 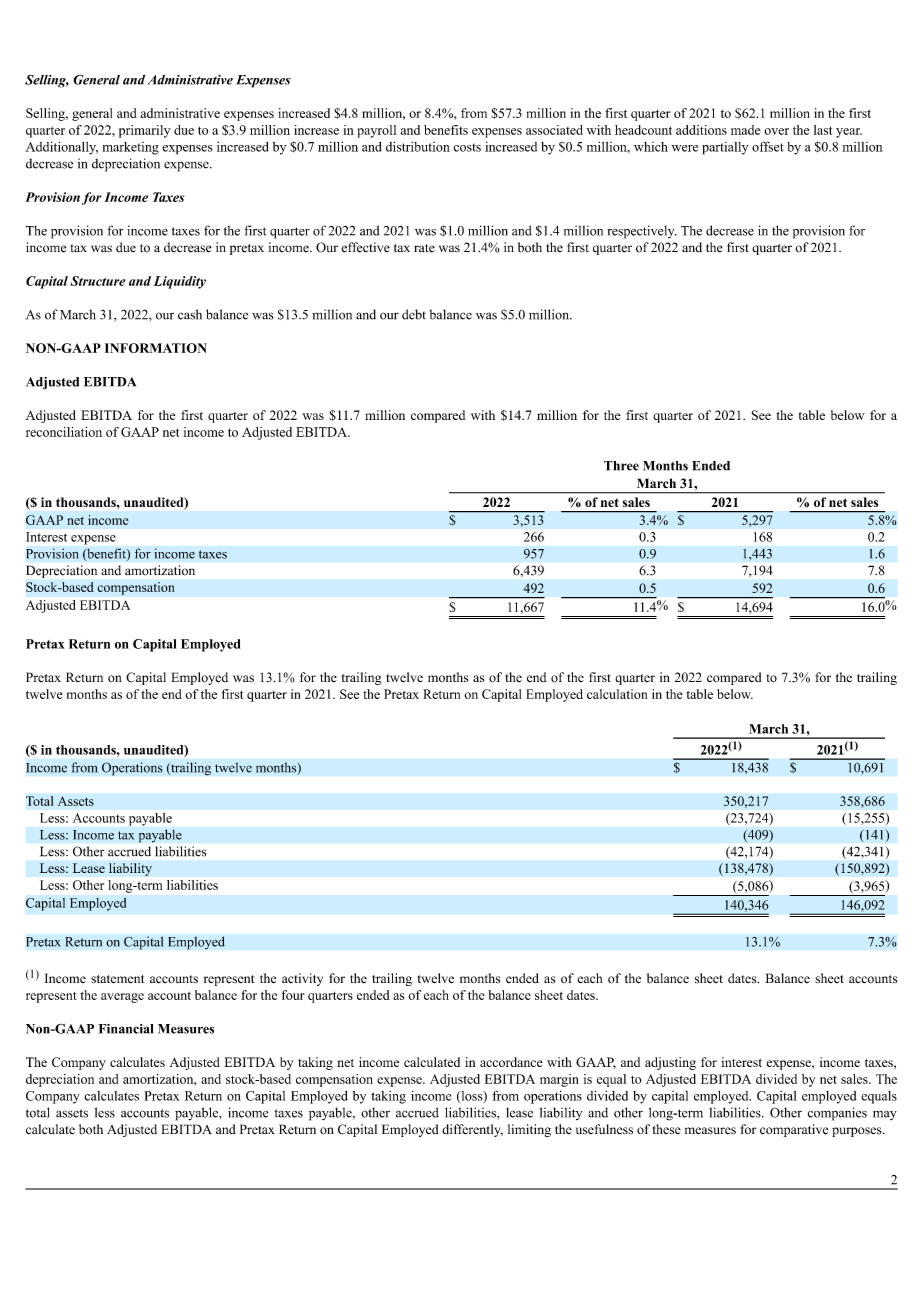 What do you see at coordinates (117, 979) in the screenshot?
I see `statement` at bounding box center [117, 979].
